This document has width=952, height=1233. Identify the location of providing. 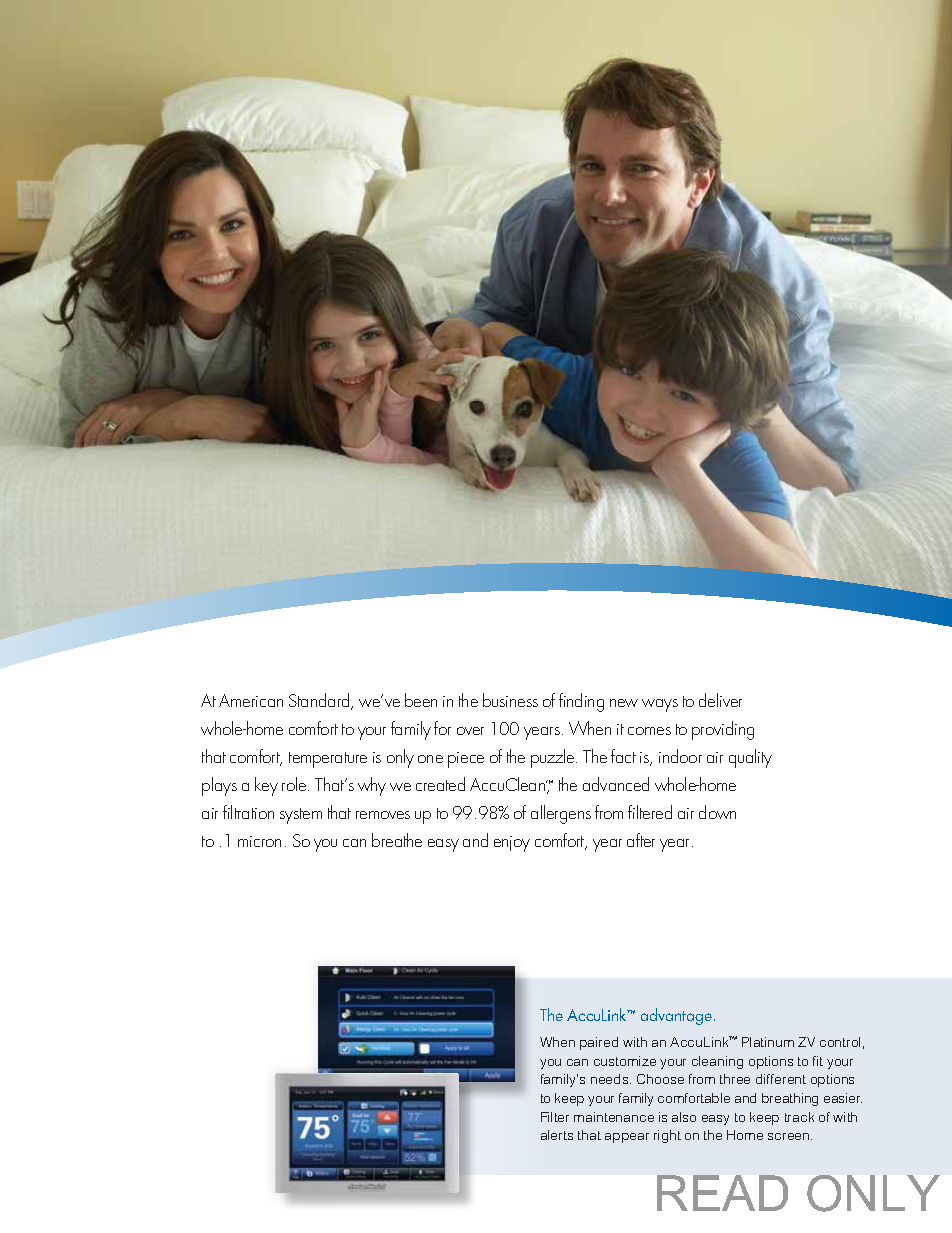
(723, 730).
